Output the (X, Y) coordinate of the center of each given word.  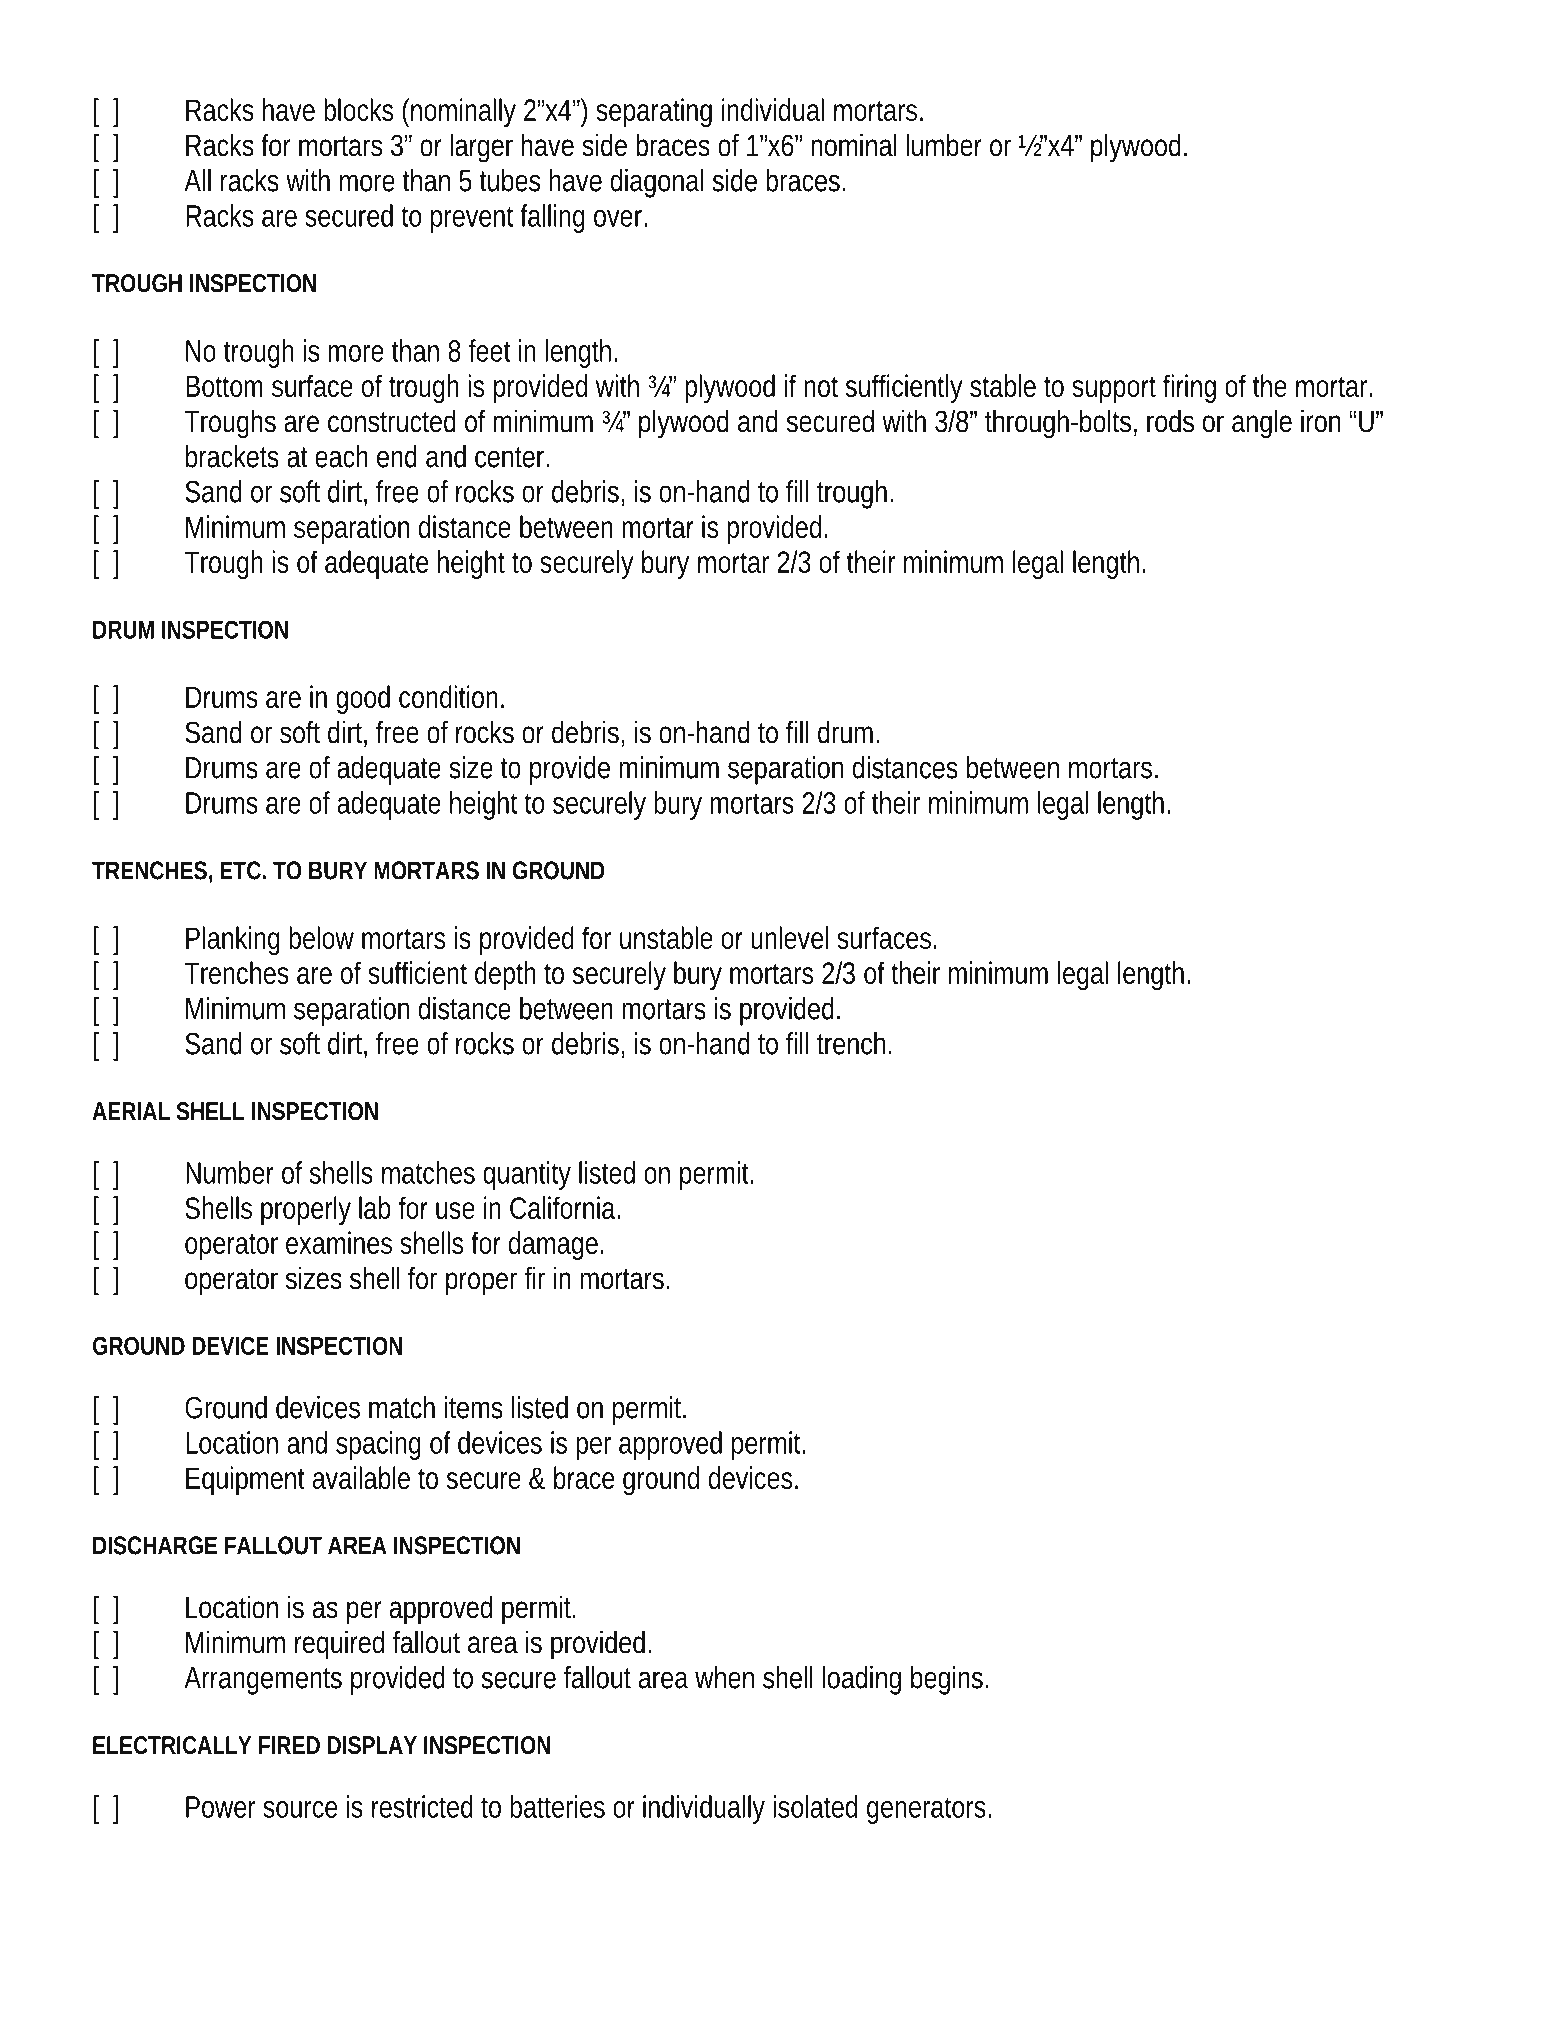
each (341, 456)
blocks (358, 109)
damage (553, 1245)
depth (505, 975)
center (511, 457)
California (562, 1207)
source (300, 1809)
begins (947, 1680)
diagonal (657, 183)
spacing (378, 1445)
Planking (233, 940)
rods (1170, 421)
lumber (944, 145)
